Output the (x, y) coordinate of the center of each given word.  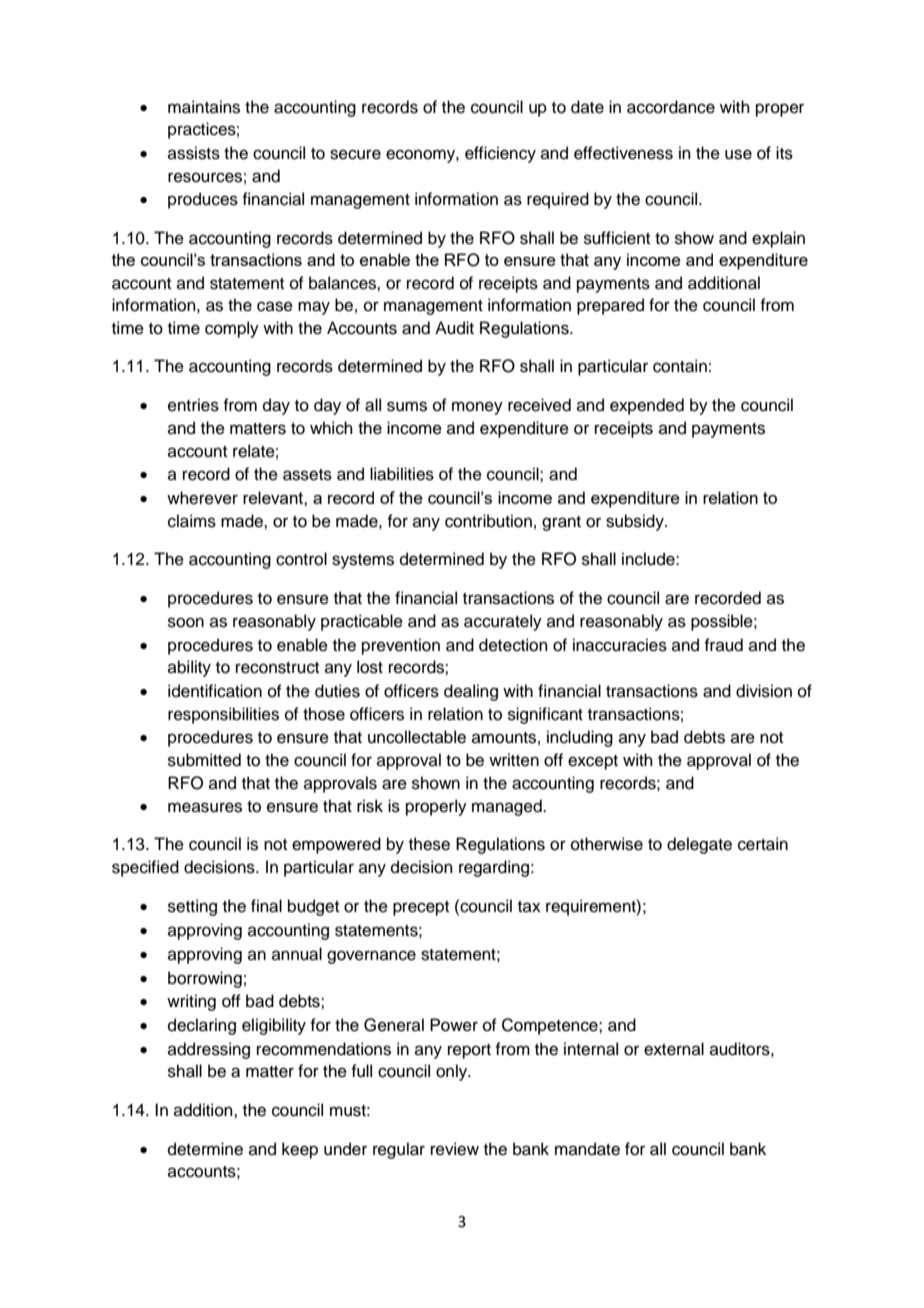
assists (194, 153)
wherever (202, 498)
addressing (209, 1050)
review (455, 1149)
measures (205, 807)
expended (647, 406)
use (738, 154)
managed (508, 807)
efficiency (500, 154)
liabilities (402, 474)
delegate (699, 845)
